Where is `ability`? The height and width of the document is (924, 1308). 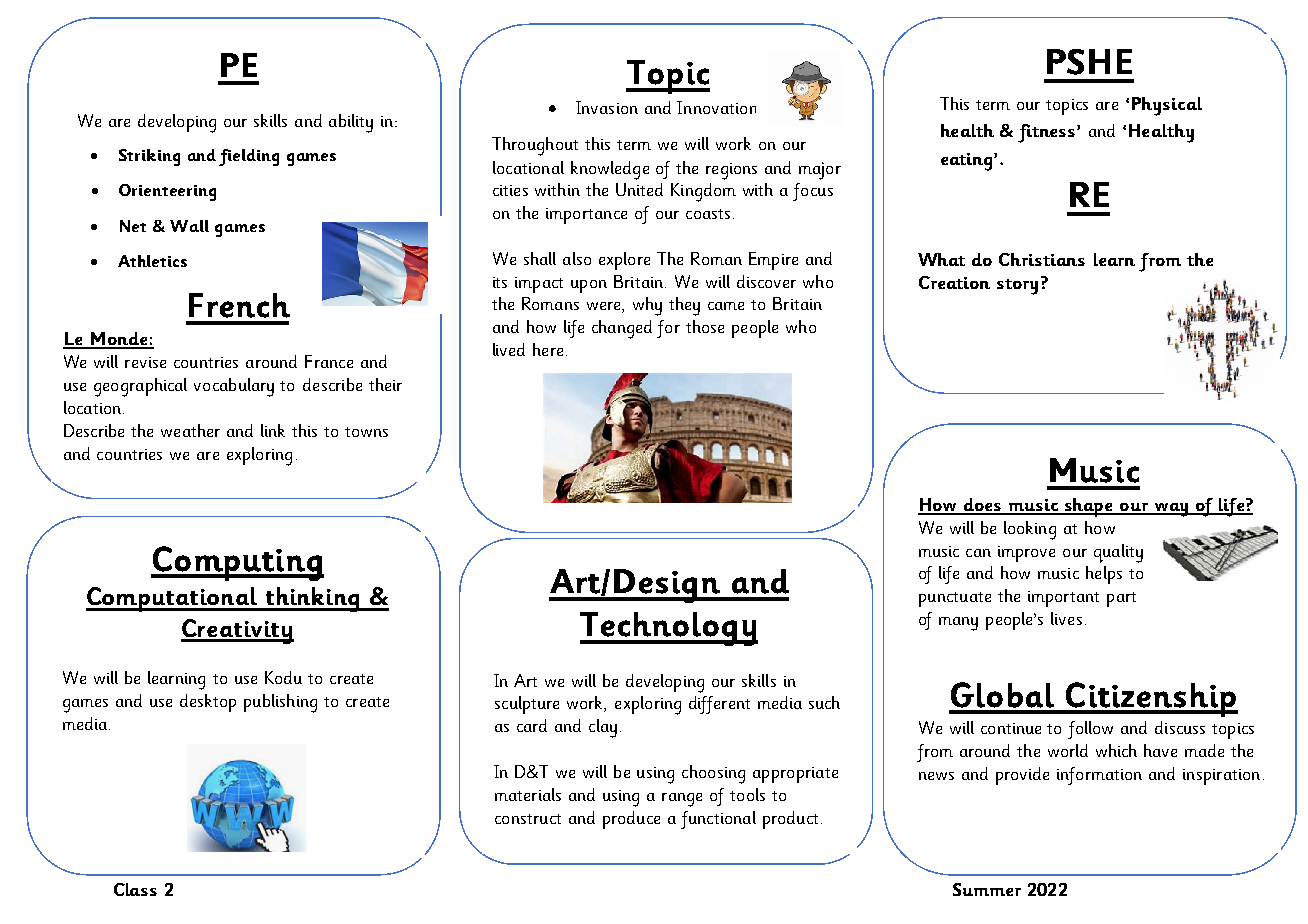
ability is located at coordinates (351, 123).
